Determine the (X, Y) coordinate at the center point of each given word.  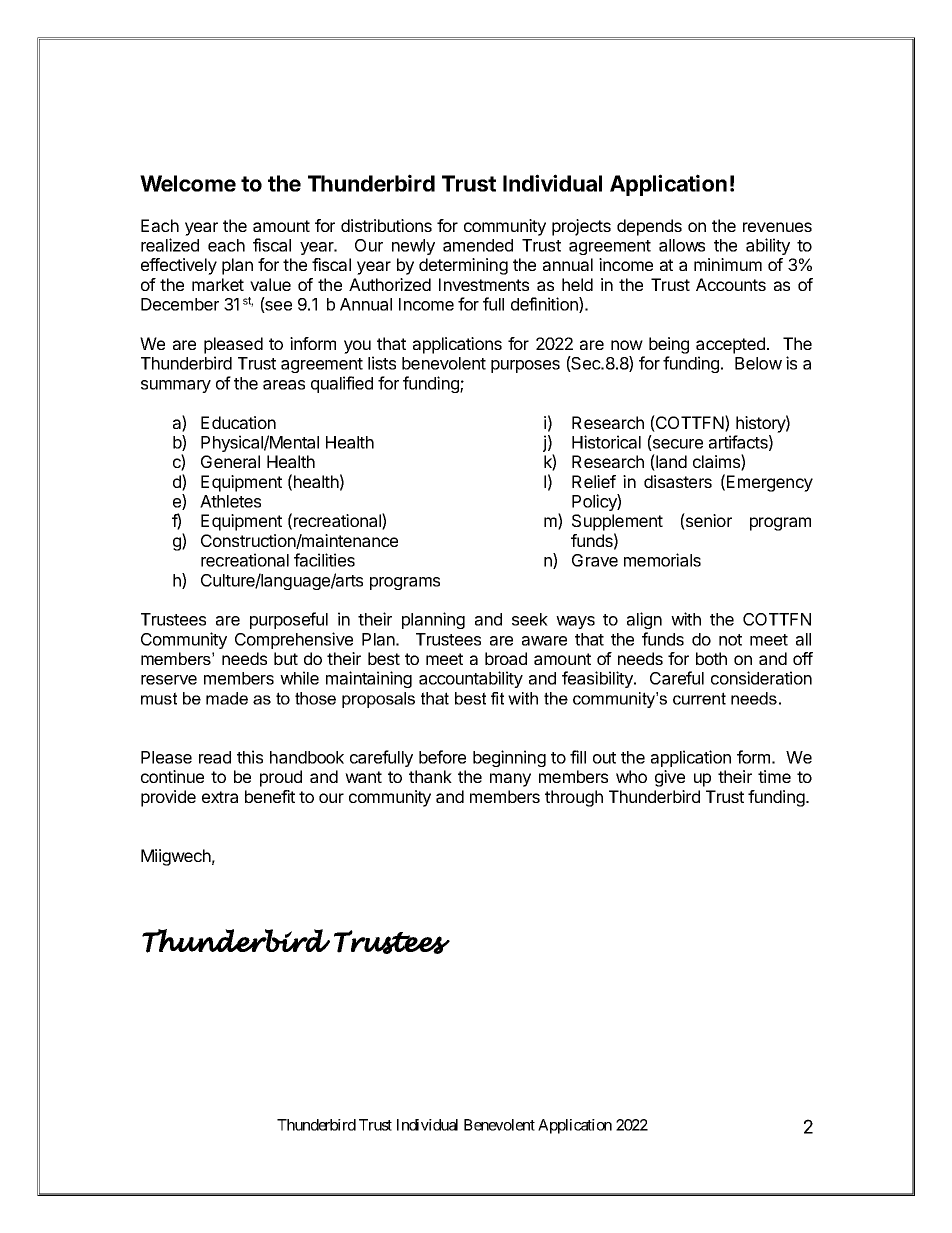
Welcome (188, 183)
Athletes (230, 501)
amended (478, 245)
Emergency (770, 483)
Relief (594, 481)
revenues (777, 227)
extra (220, 797)
